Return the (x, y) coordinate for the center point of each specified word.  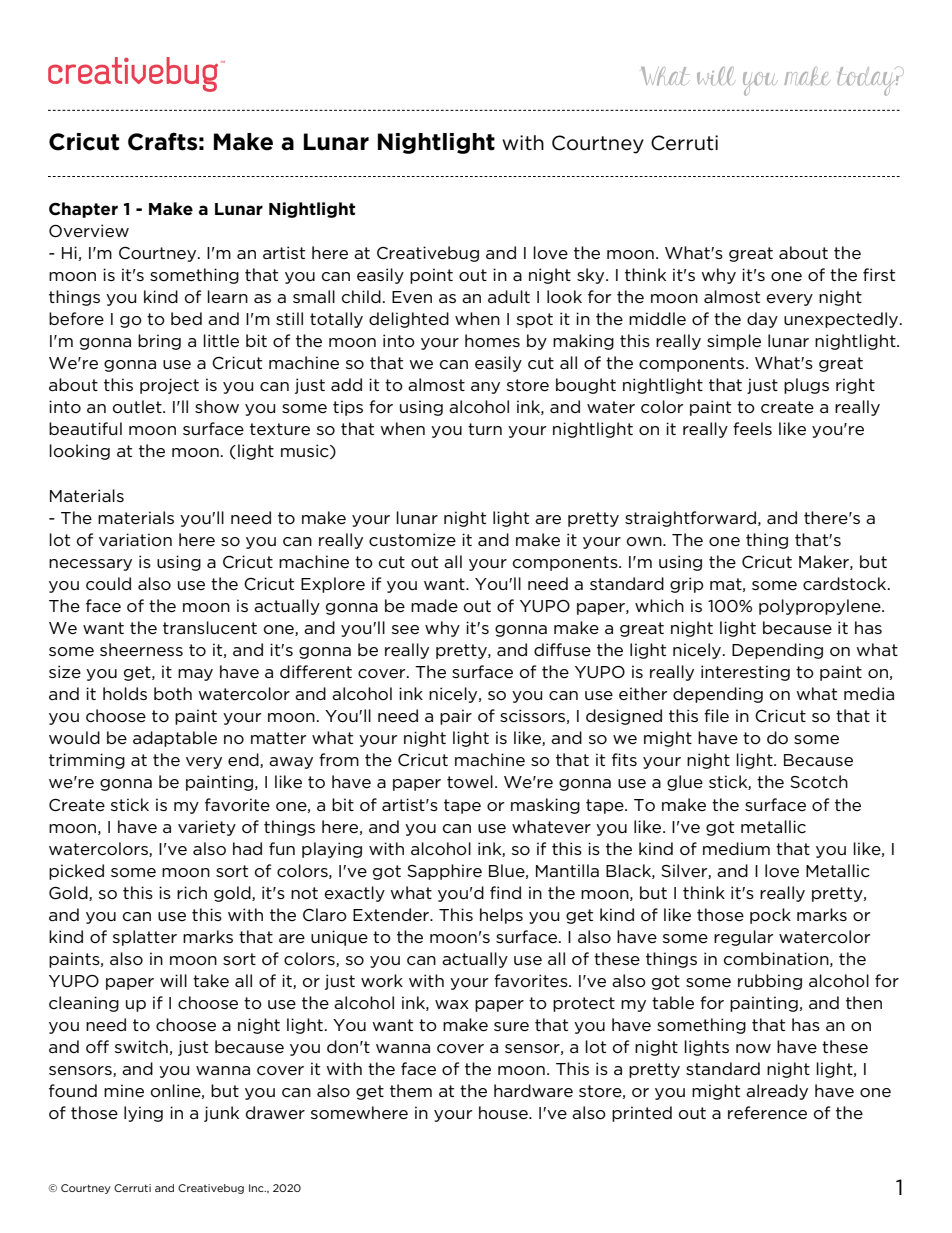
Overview (89, 231)
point (431, 276)
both (173, 693)
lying (143, 1114)
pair (456, 717)
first (879, 274)
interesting (745, 673)
